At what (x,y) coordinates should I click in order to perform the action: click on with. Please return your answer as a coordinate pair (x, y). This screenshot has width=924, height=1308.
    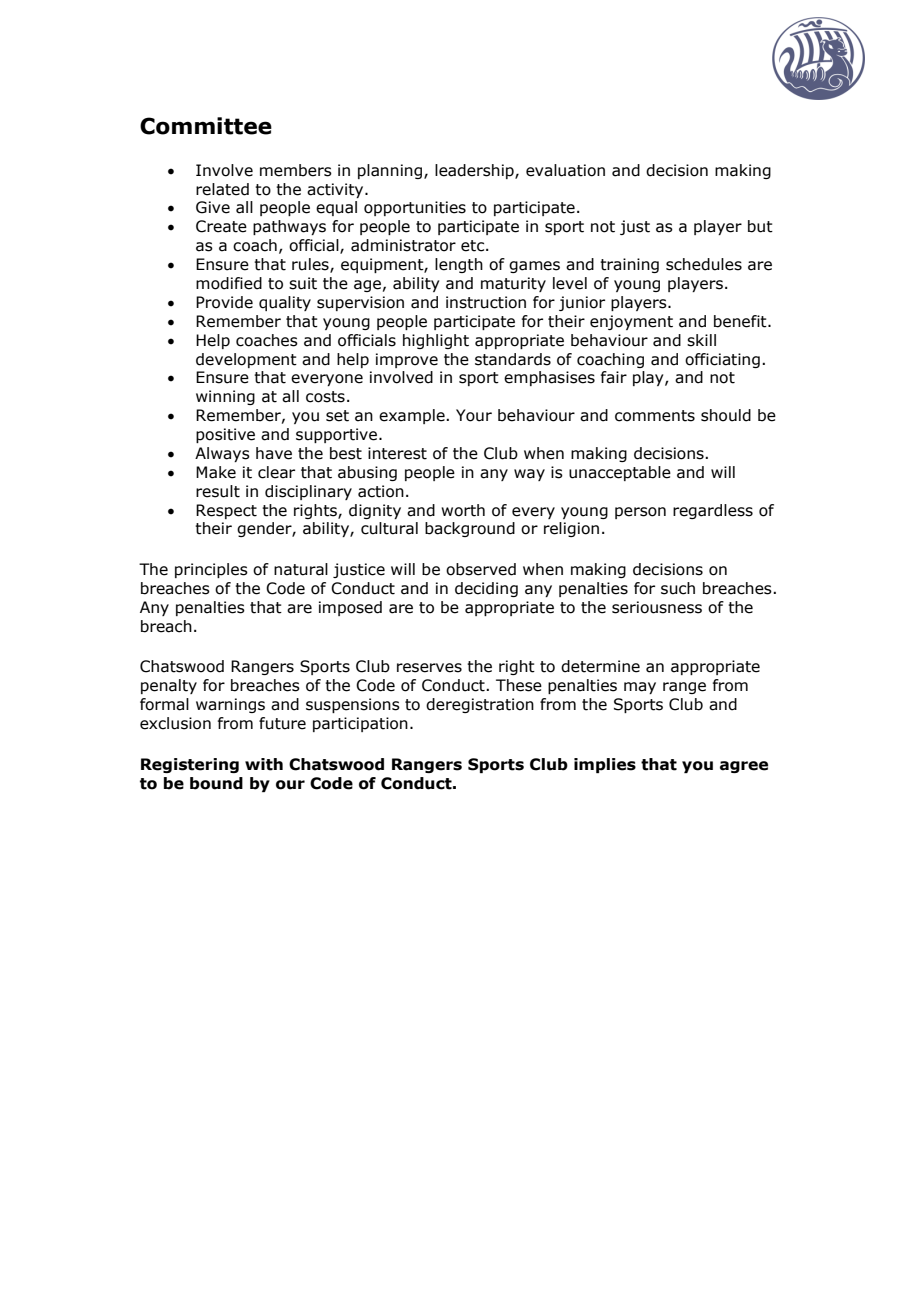
    Looking at the image, I should click on (264, 764).
